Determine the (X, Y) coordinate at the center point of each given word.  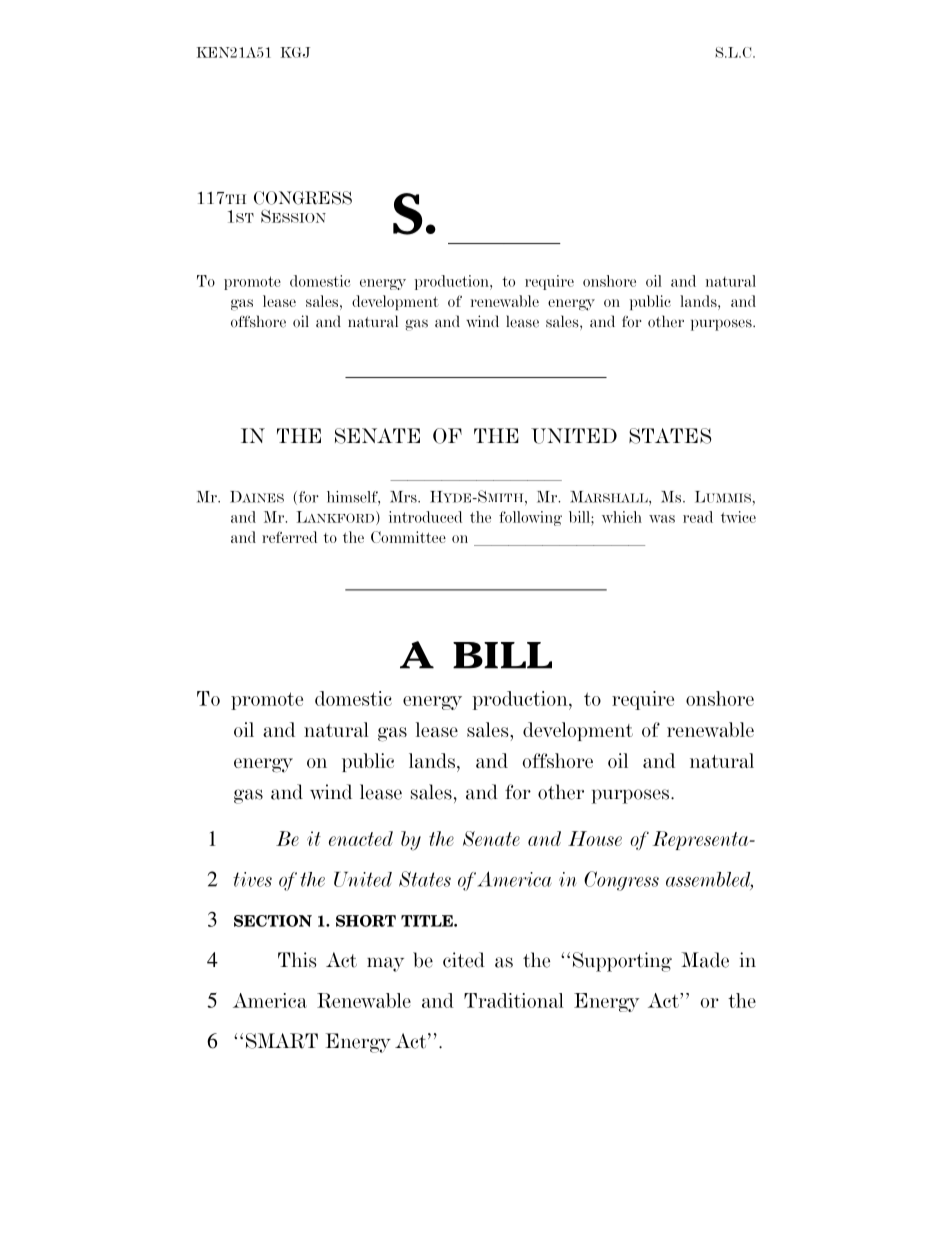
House (595, 838)
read (698, 517)
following (530, 518)
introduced (425, 517)
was (662, 519)
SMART (282, 1041)
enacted (361, 838)
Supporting (622, 962)
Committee (408, 537)
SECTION (273, 921)
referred (289, 537)
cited (464, 960)
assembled (709, 880)
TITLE (428, 921)
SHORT (366, 921)
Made (705, 960)
